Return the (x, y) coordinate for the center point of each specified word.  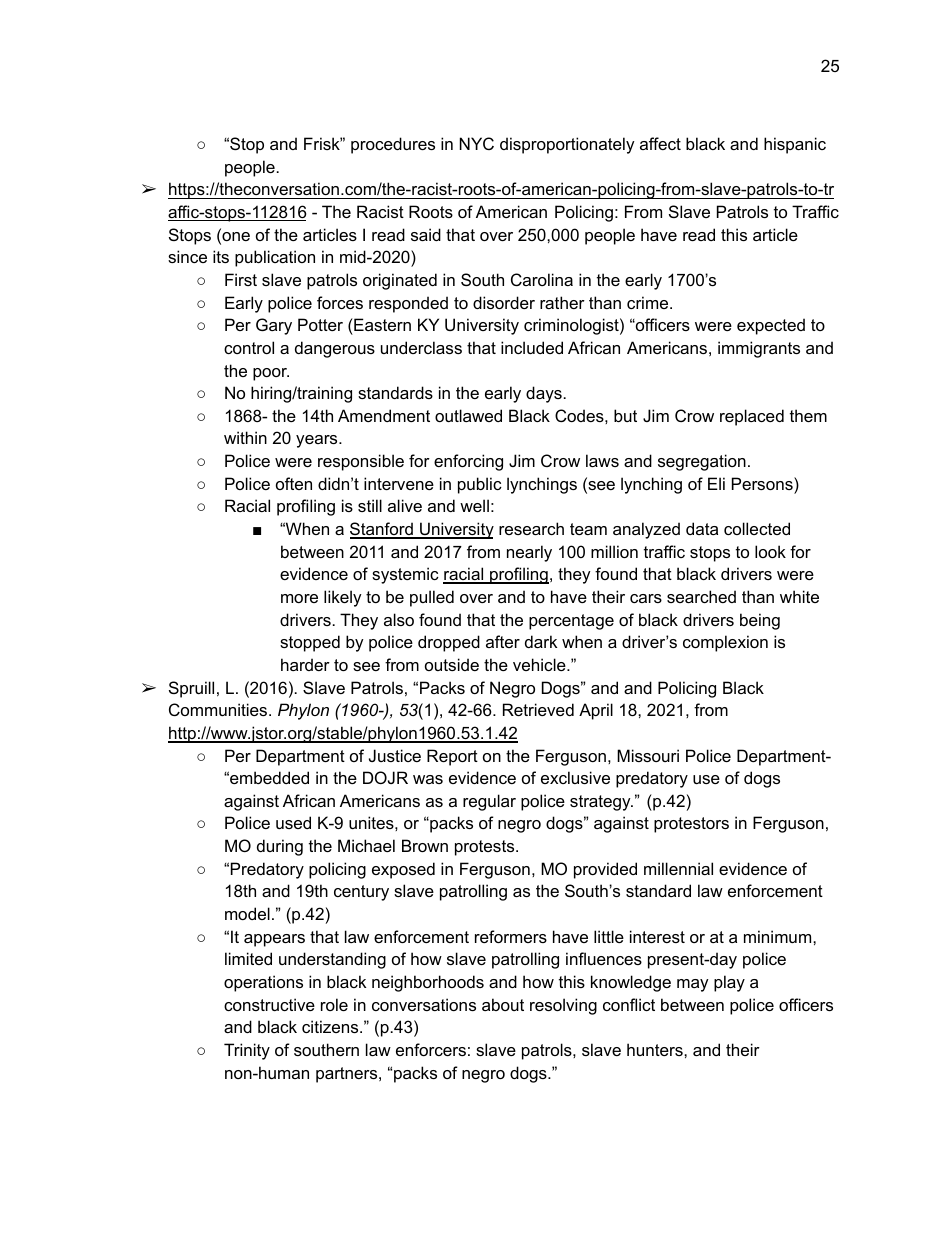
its (221, 256)
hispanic (795, 145)
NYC (477, 143)
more (299, 598)
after (503, 641)
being (760, 621)
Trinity (247, 1051)
